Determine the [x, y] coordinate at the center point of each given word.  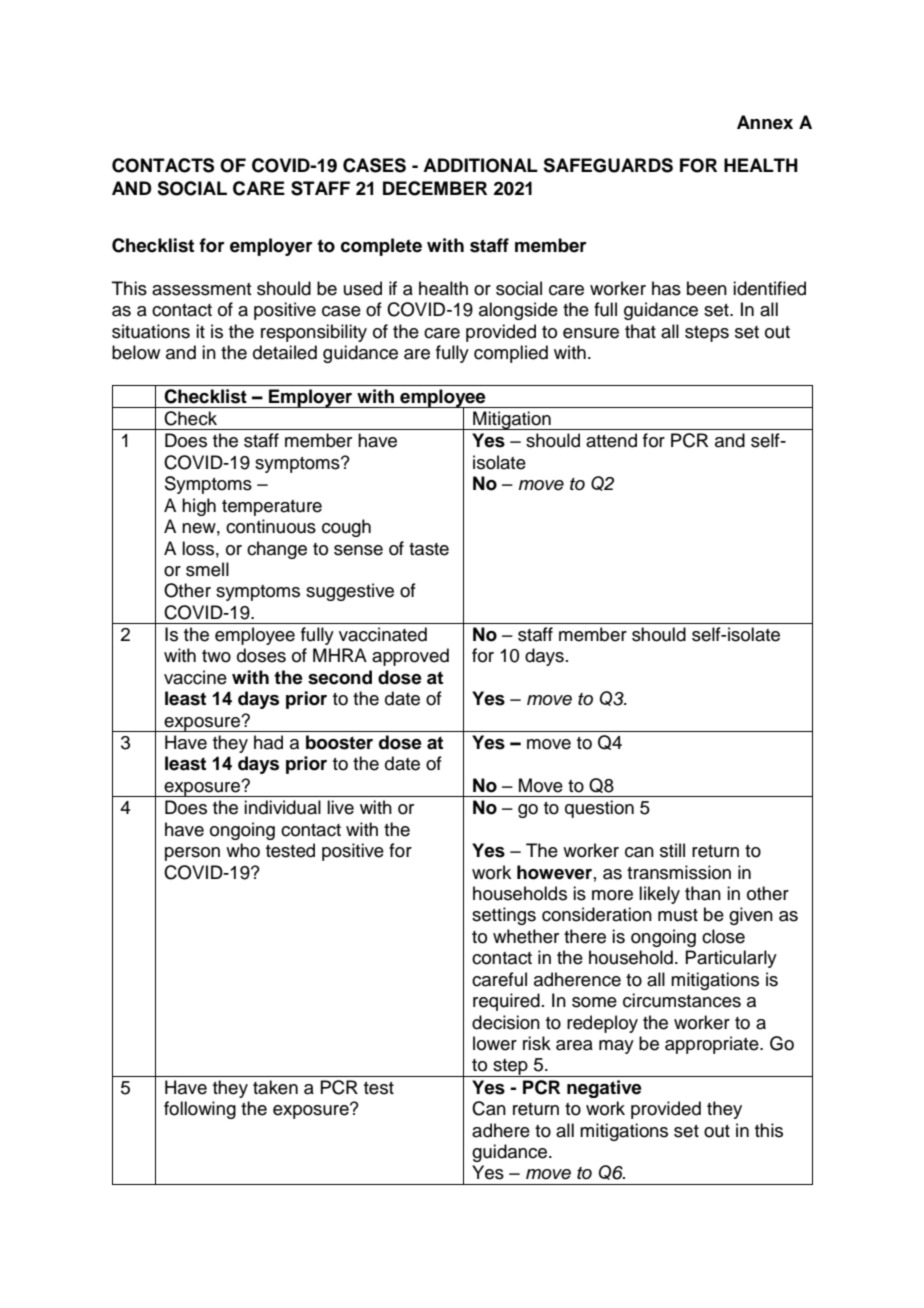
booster [339, 742]
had [268, 742]
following [200, 1110]
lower [495, 1043]
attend [611, 440]
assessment [201, 289]
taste [429, 549]
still [672, 850]
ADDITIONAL [480, 165]
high [199, 507]
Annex [765, 122]
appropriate [713, 1045]
